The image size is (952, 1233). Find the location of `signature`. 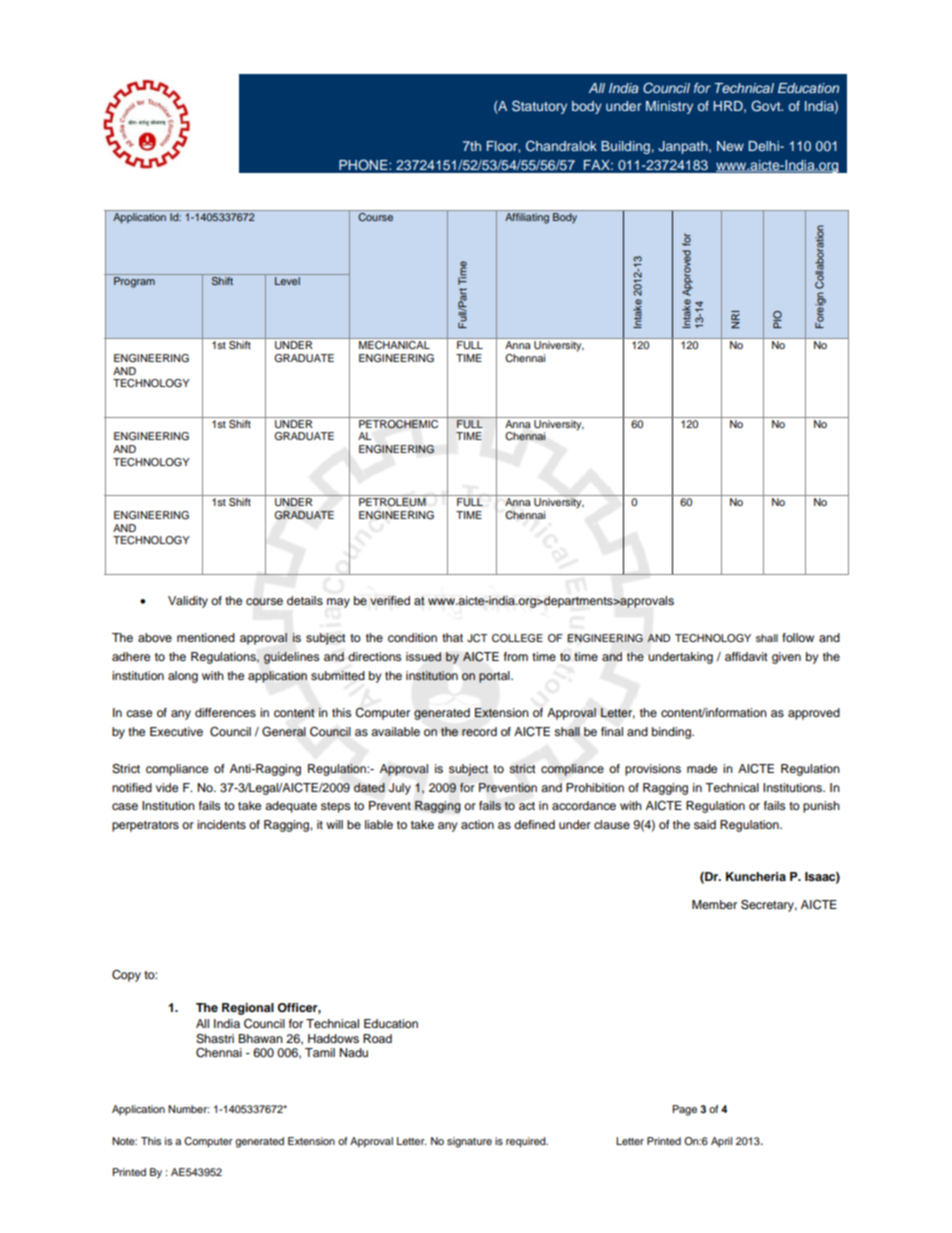

signature is located at coordinates (469, 1142).
